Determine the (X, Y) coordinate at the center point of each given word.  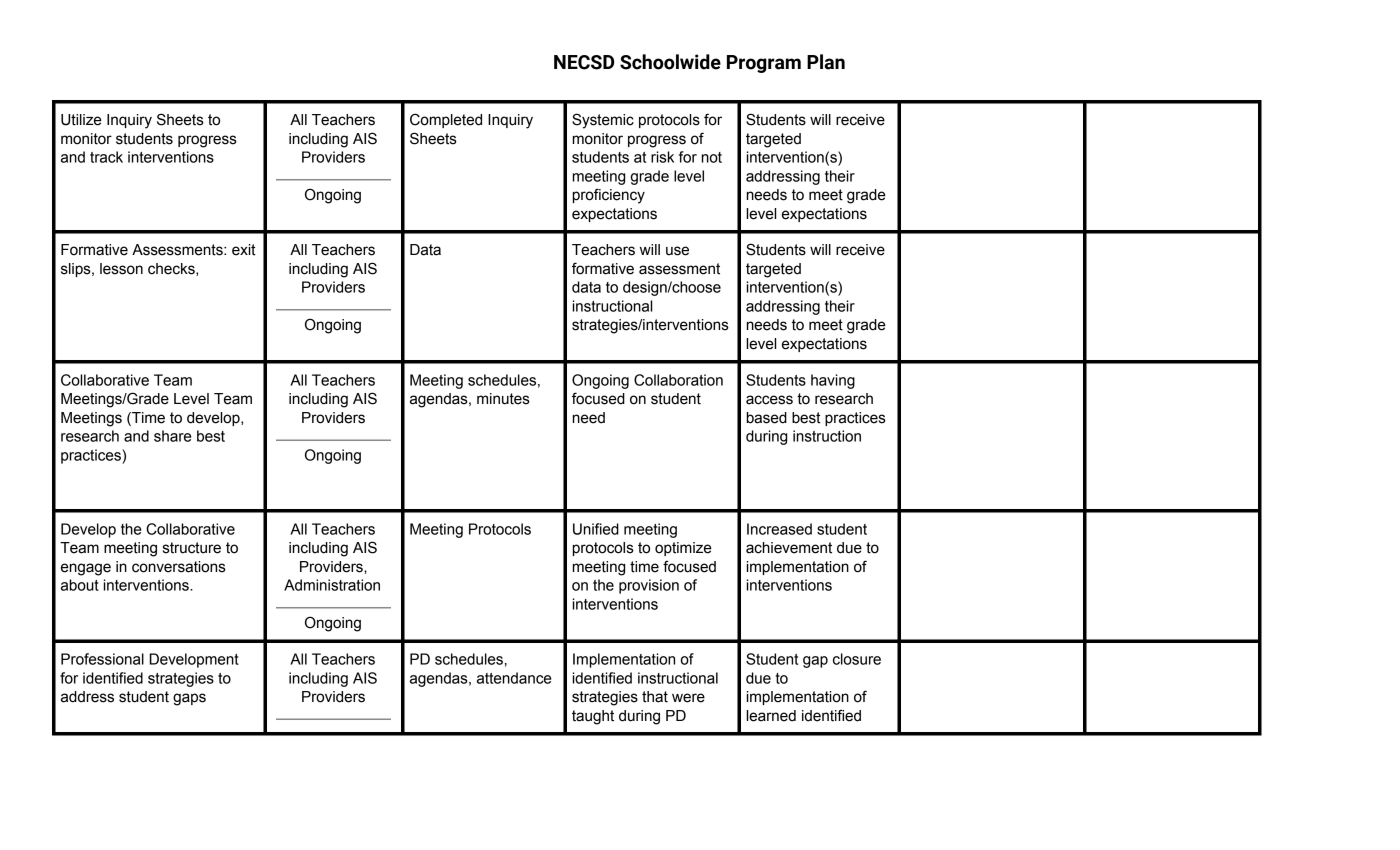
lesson (121, 269)
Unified (596, 529)
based (767, 418)
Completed (446, 120)
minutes (503, 399)
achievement (789, 548)
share (172, 436)
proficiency (609, 196)
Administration (332, 585)
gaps (189, 699)
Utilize (81, 120)
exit (244, 250)
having (833, 381)
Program (764, 64)
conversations (179, 567)
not (712, 157)
